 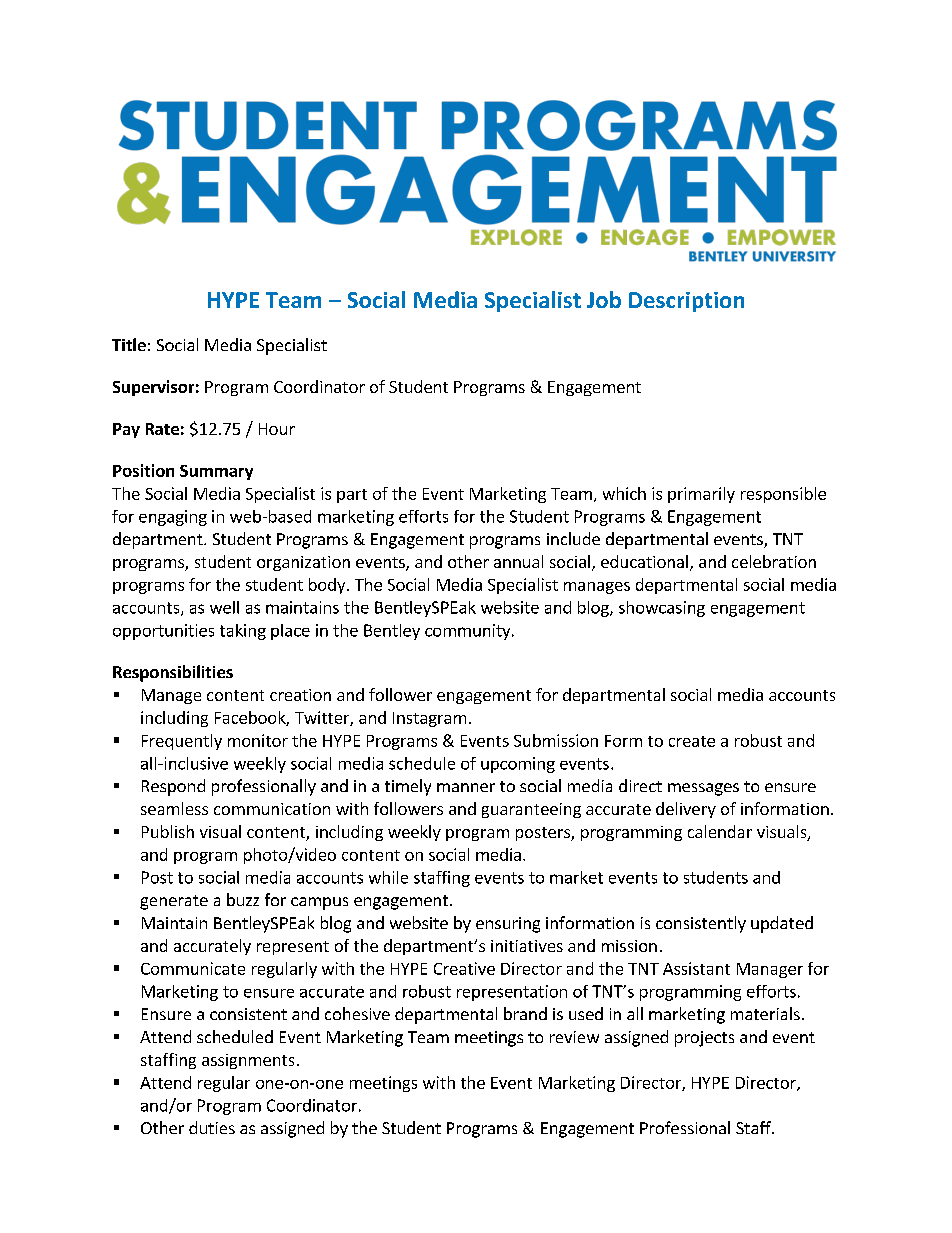 What do you see at coordinates (508, 925) in the screenshot?
I see `ensuring` at bounding box center [508, 925].
